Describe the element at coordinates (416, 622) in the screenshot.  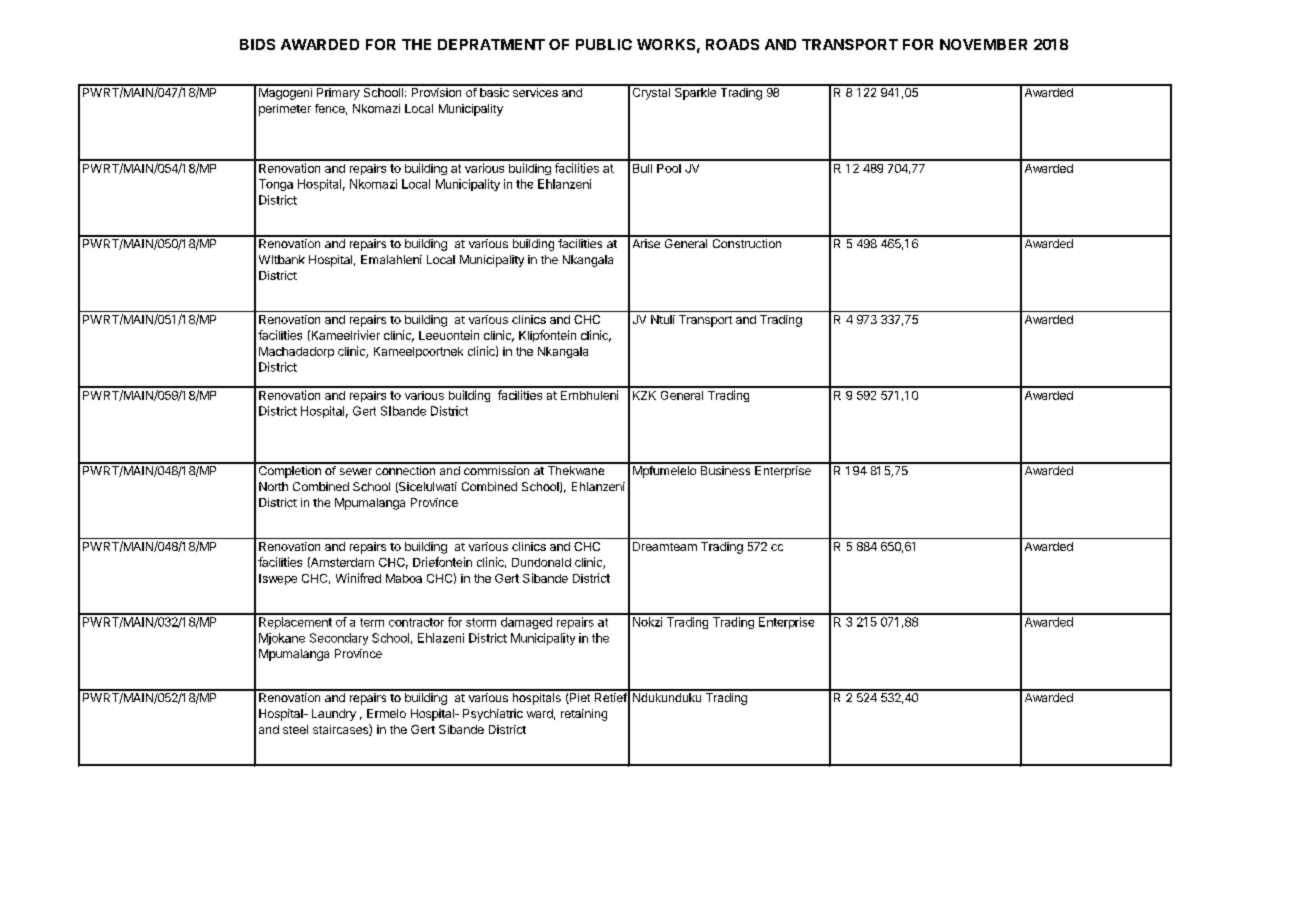
I see `contractor` at that location.
